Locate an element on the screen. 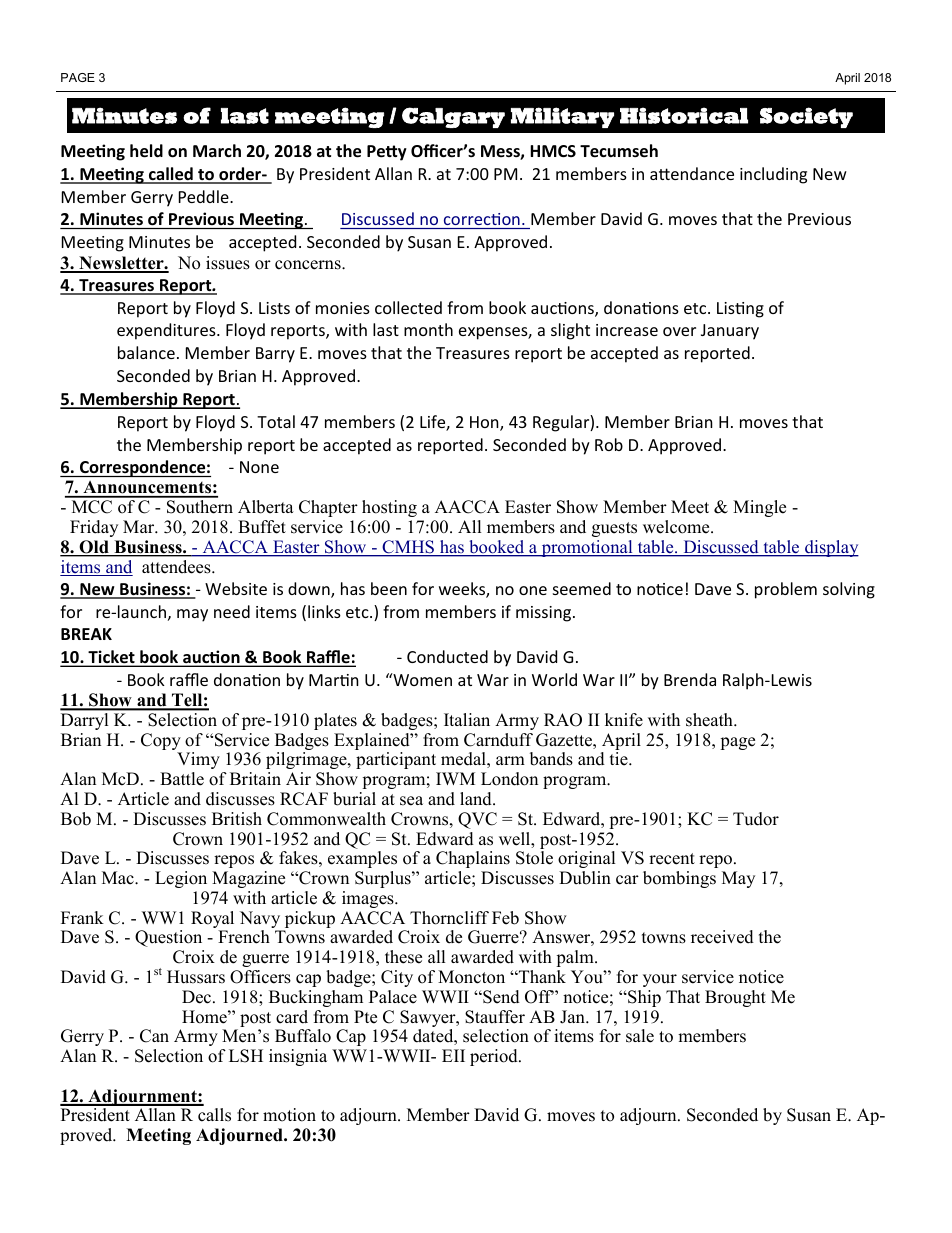  calls is located at coordinates (214, 1115).
